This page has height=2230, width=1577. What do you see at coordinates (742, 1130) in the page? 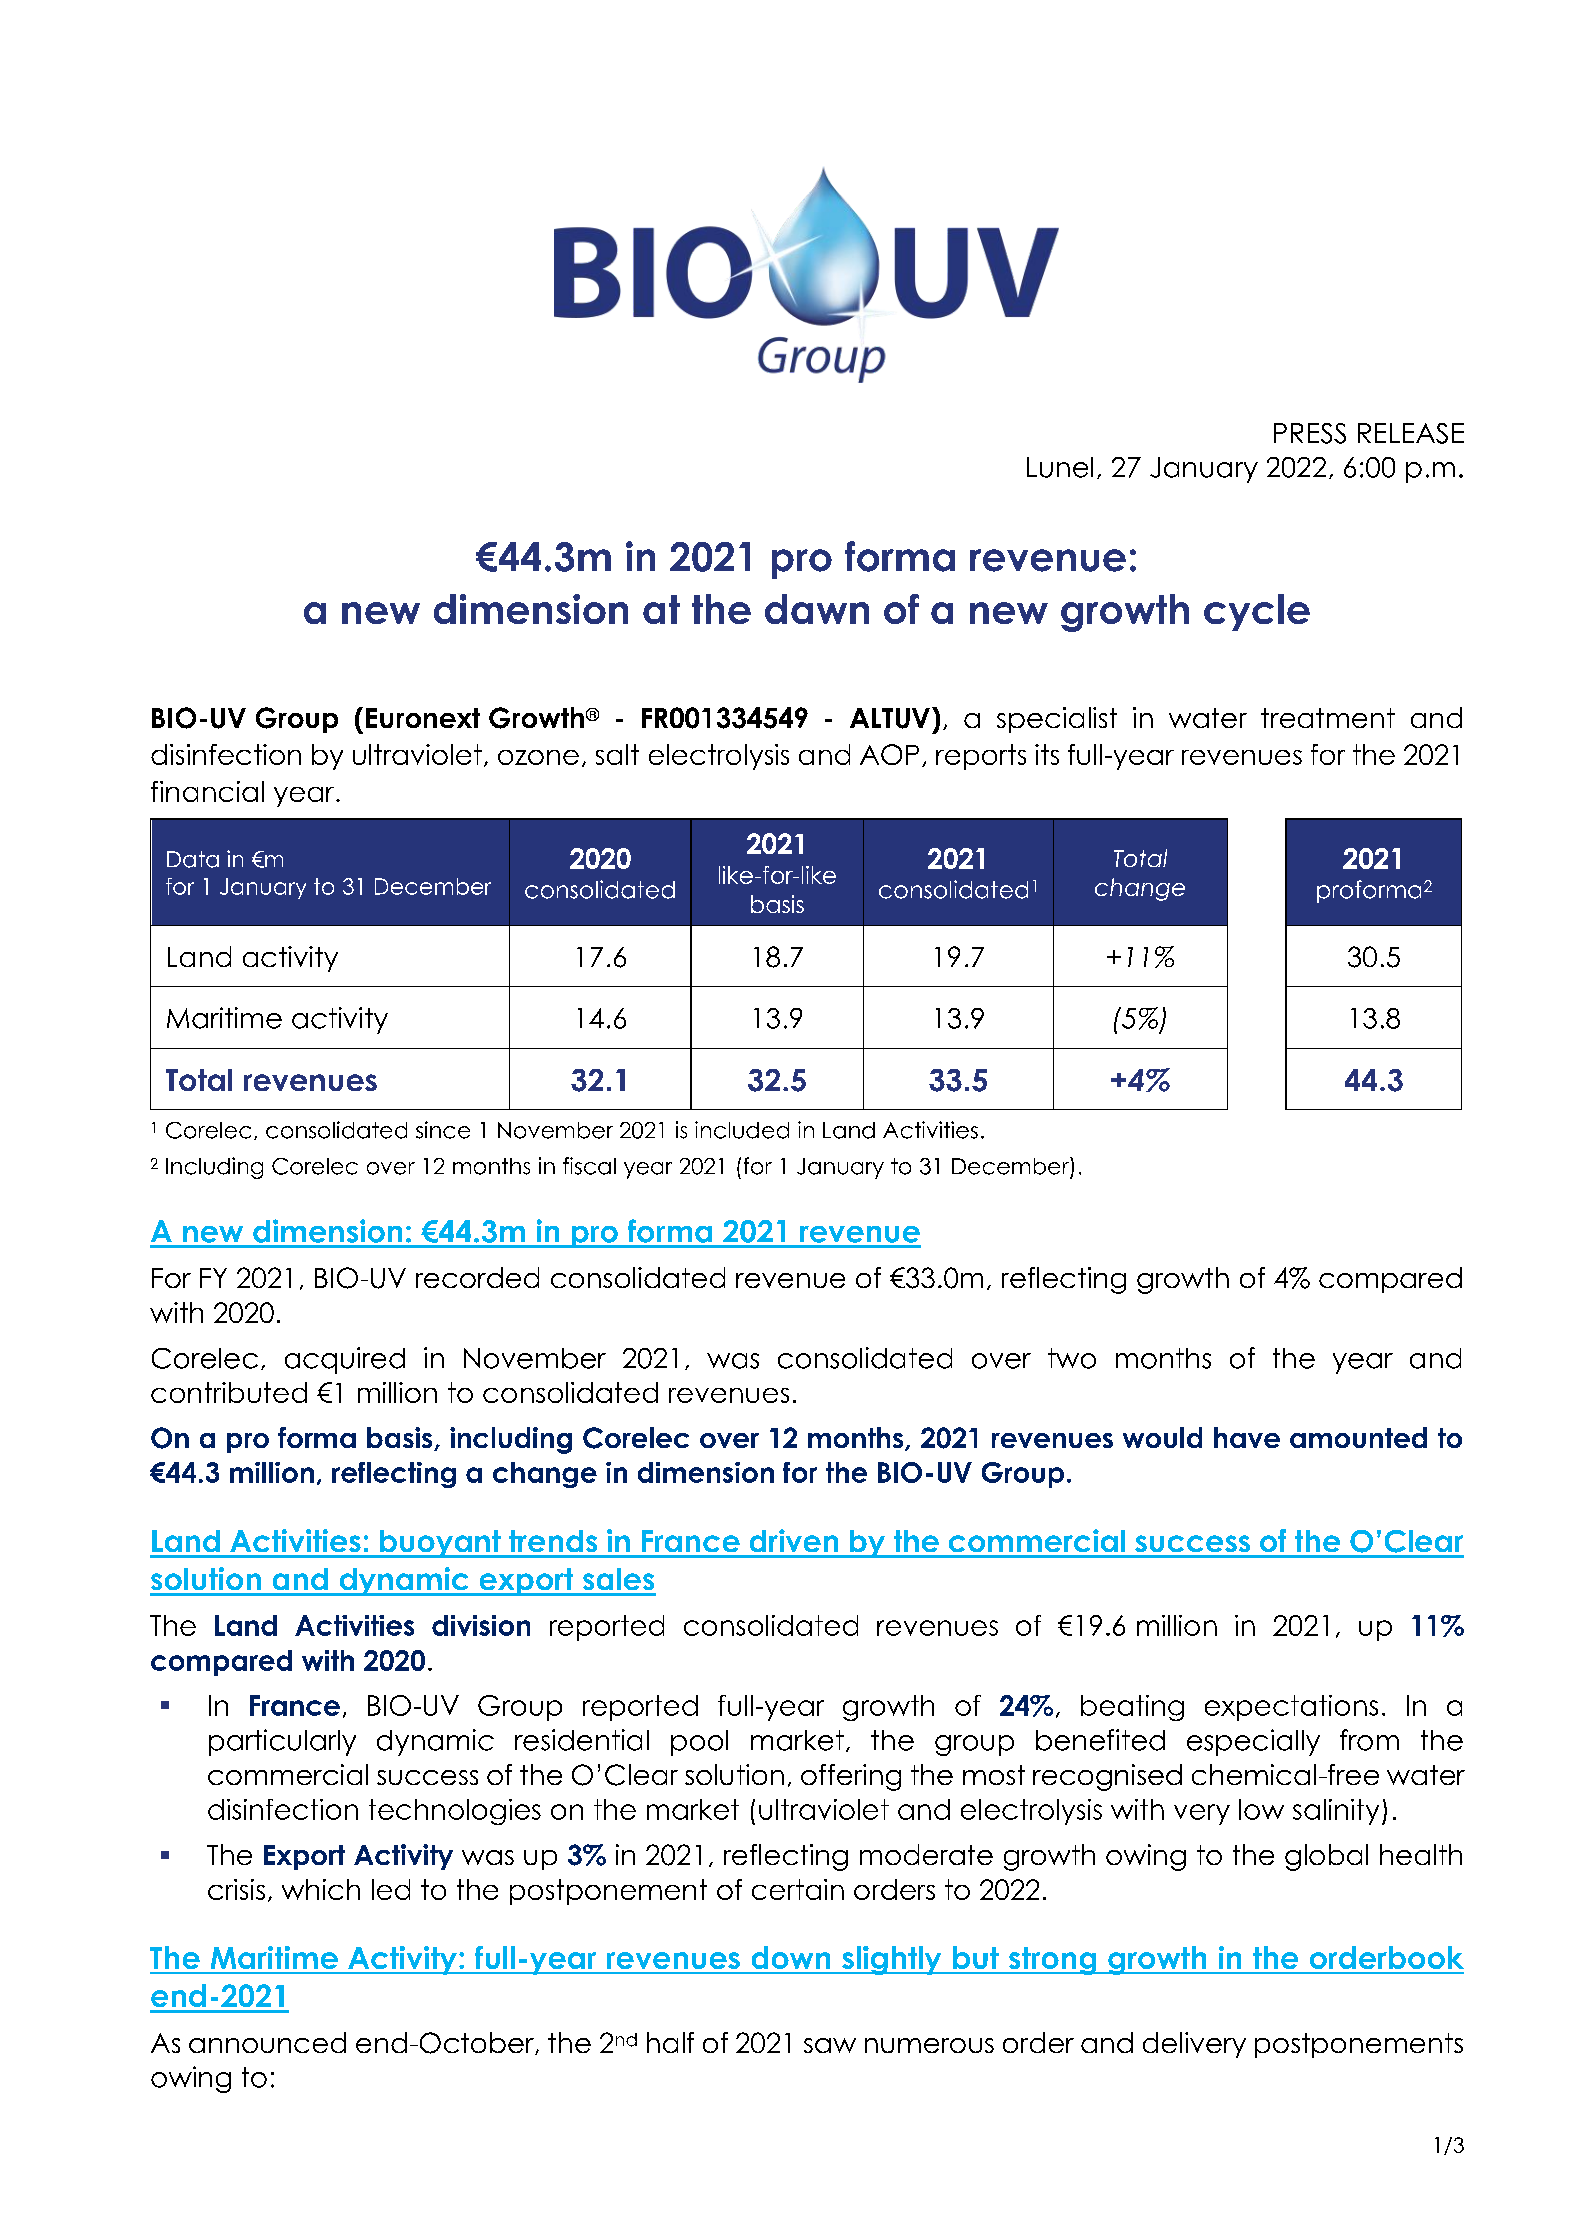
I see `included` at bounding box center [742, 1130].
